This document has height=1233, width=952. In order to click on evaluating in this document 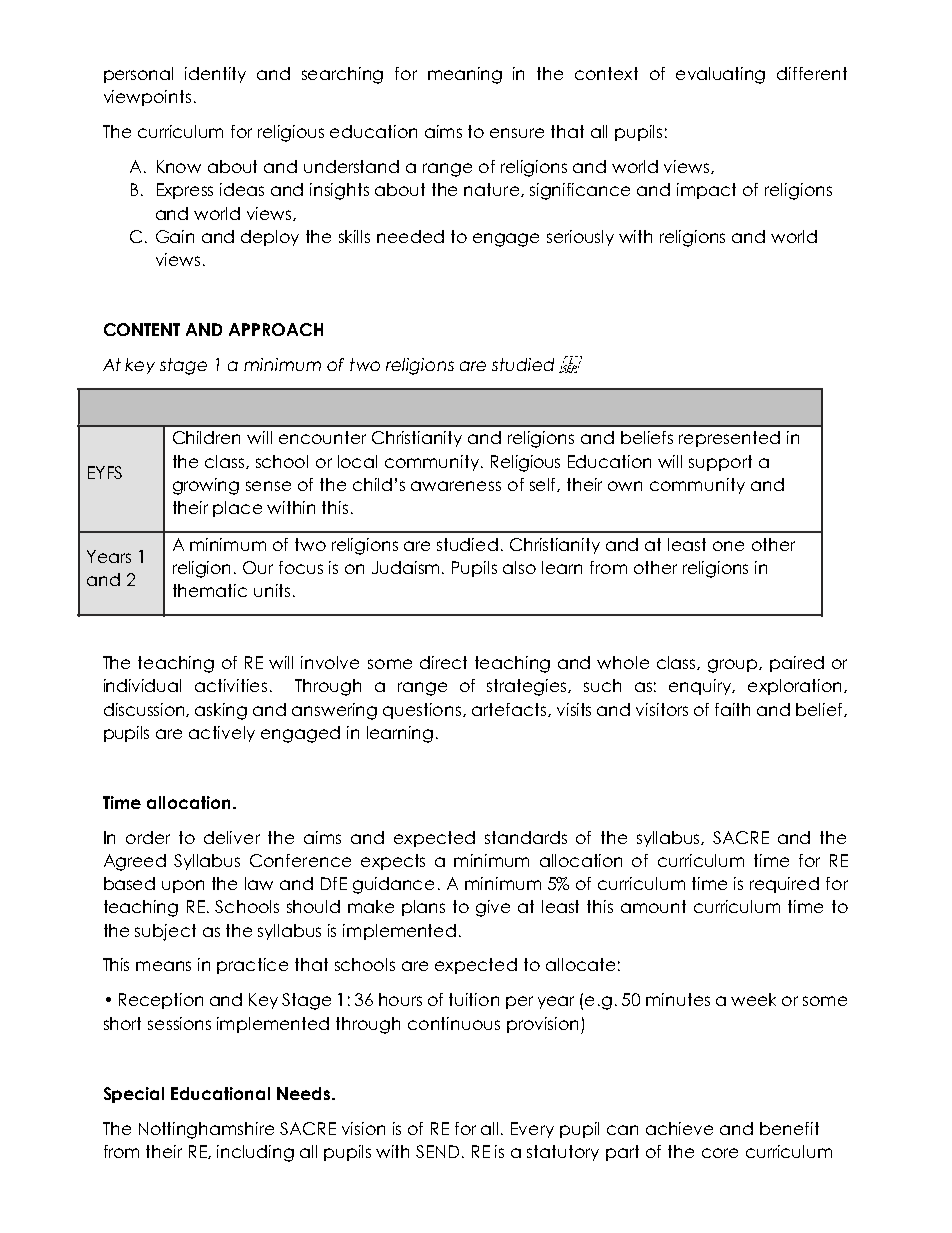, I will do `click(720, 75)`.
